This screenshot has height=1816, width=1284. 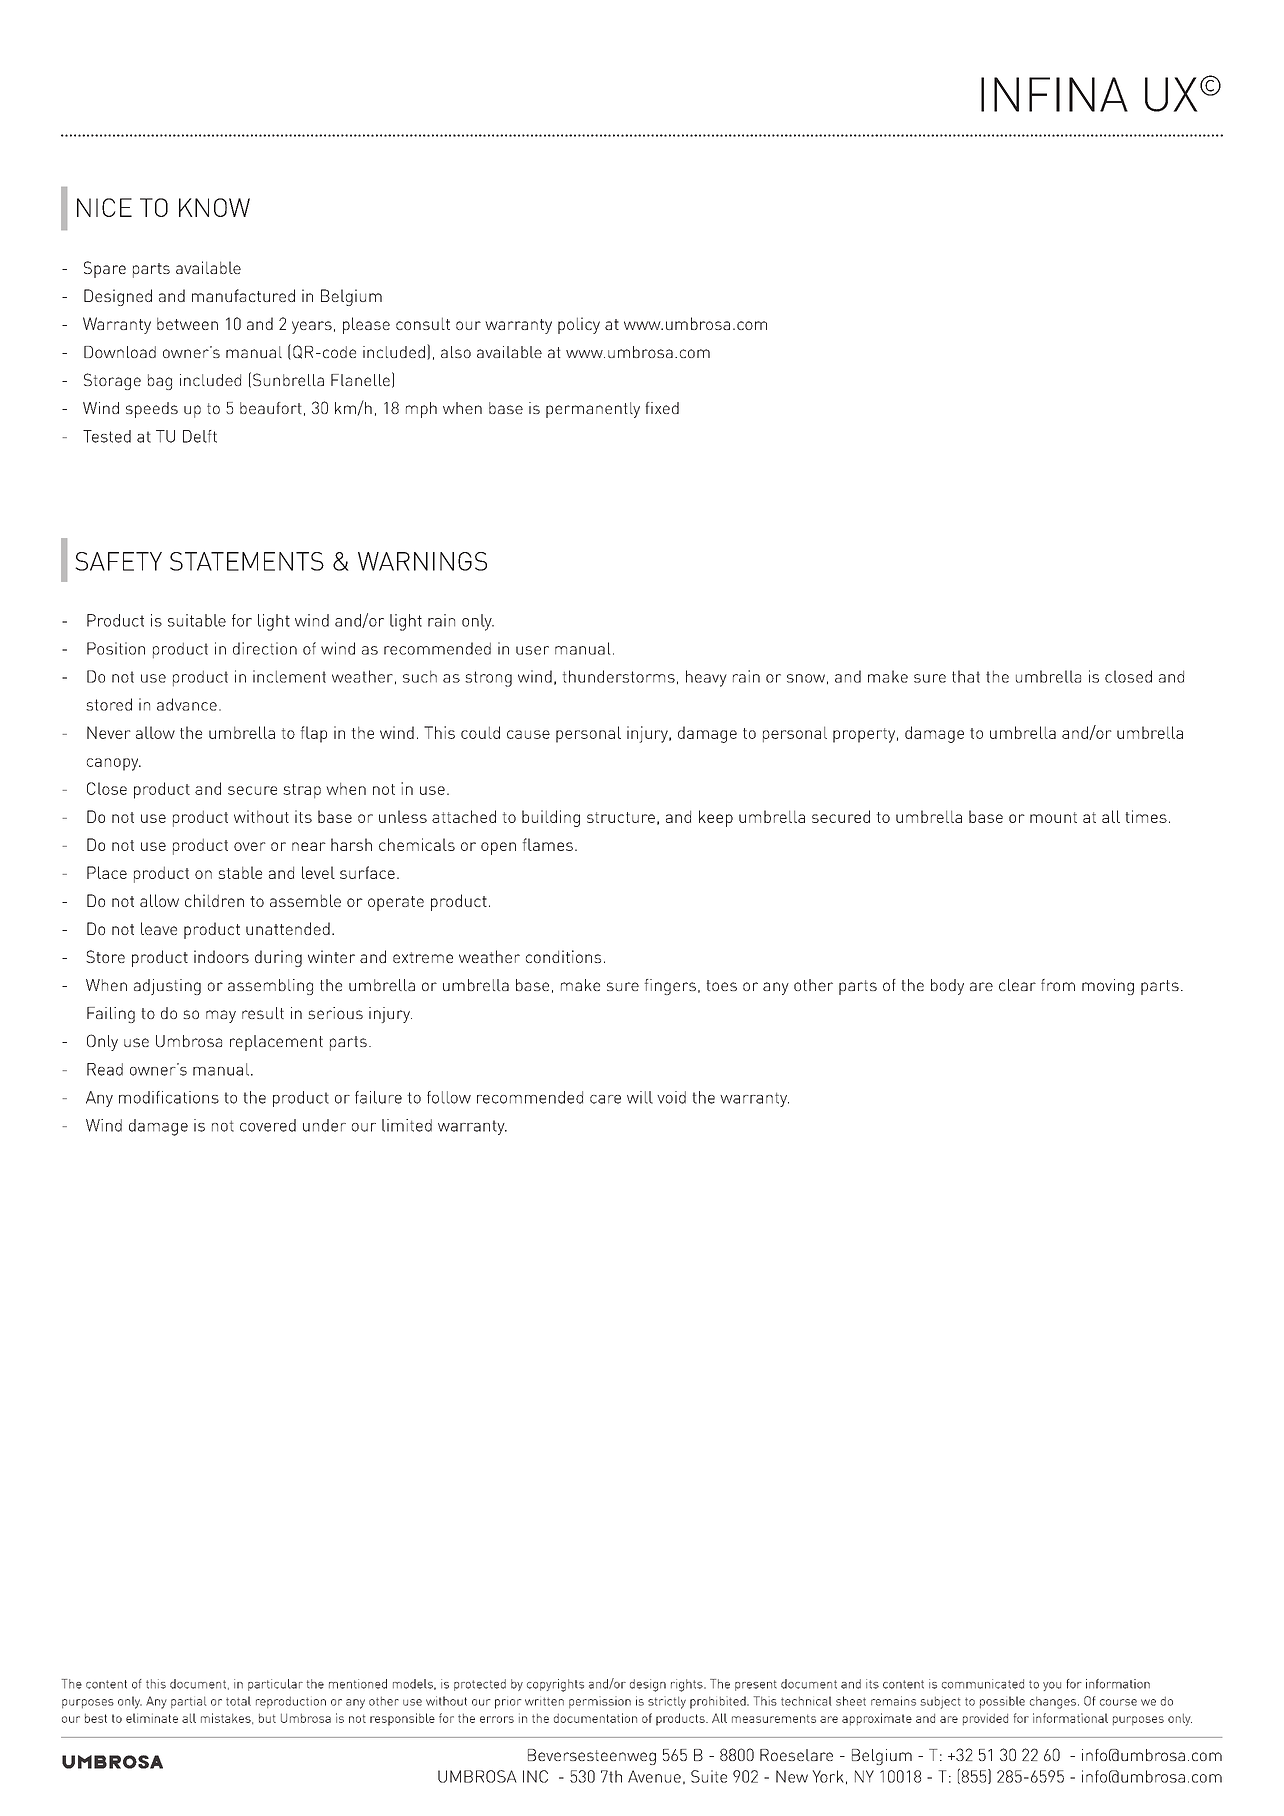 I want to click on policy, so click(x=579, y=325).
